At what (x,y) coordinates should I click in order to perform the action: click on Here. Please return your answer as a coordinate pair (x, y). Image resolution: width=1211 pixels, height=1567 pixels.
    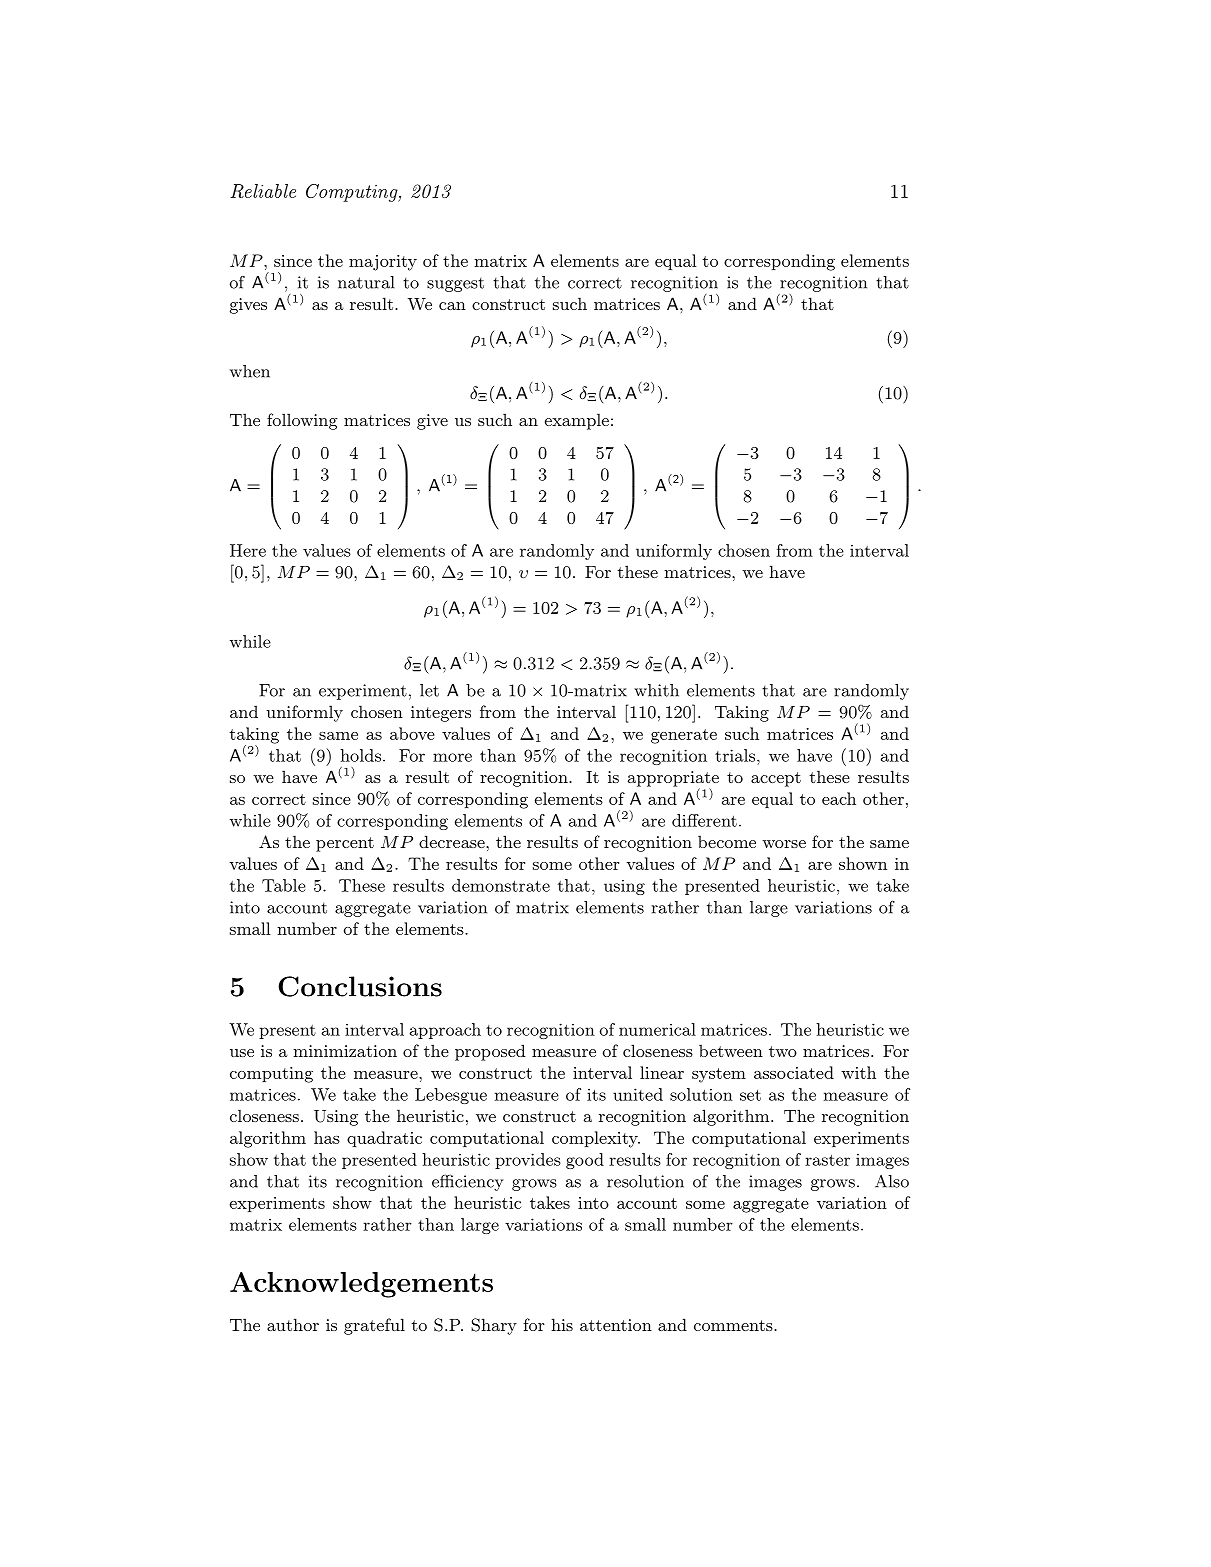
    Looking at the image, I should click on (248, 550).
